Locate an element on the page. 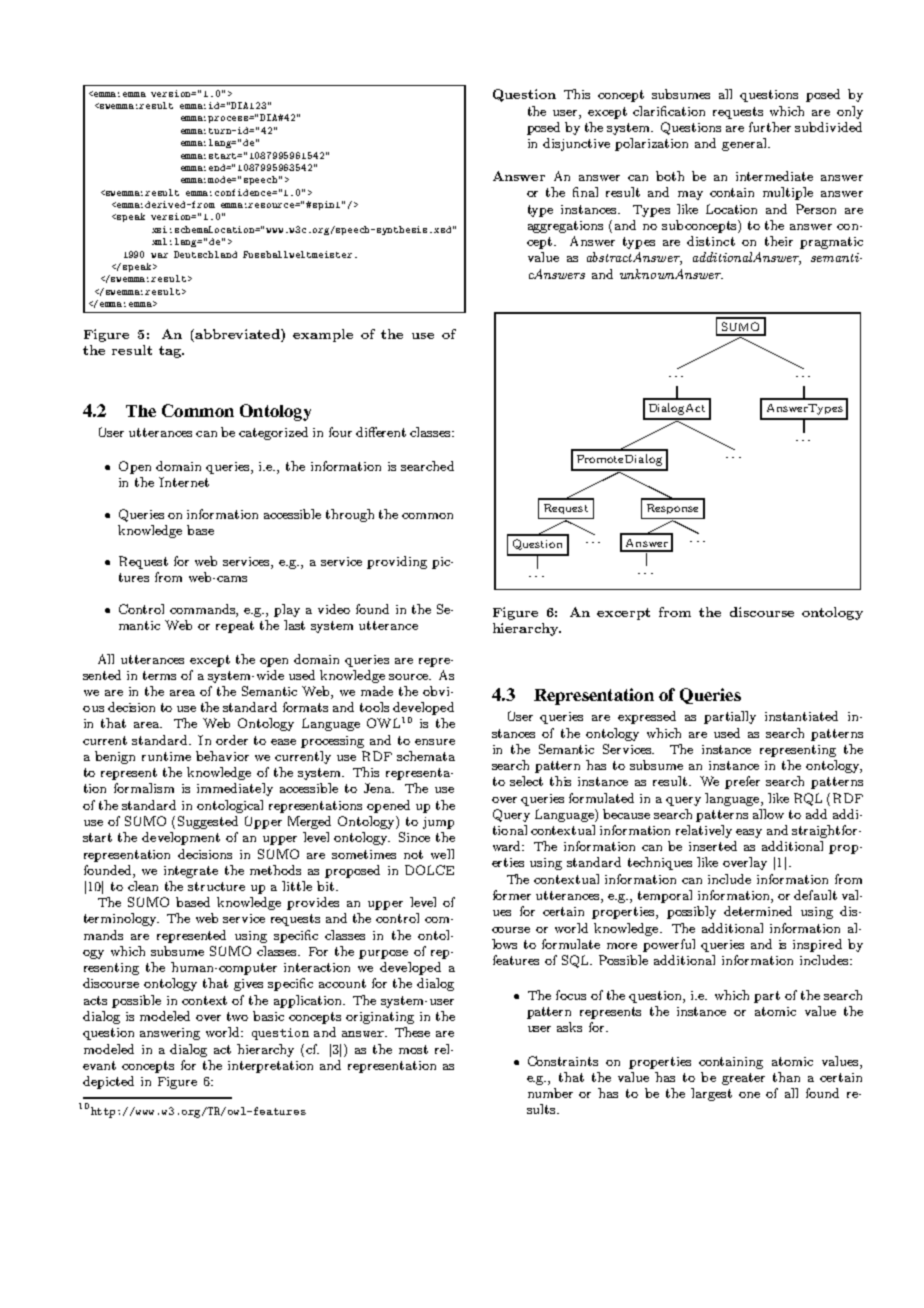 This page has width=924, height=1308. repeat is located at coordinates (235, 627).
